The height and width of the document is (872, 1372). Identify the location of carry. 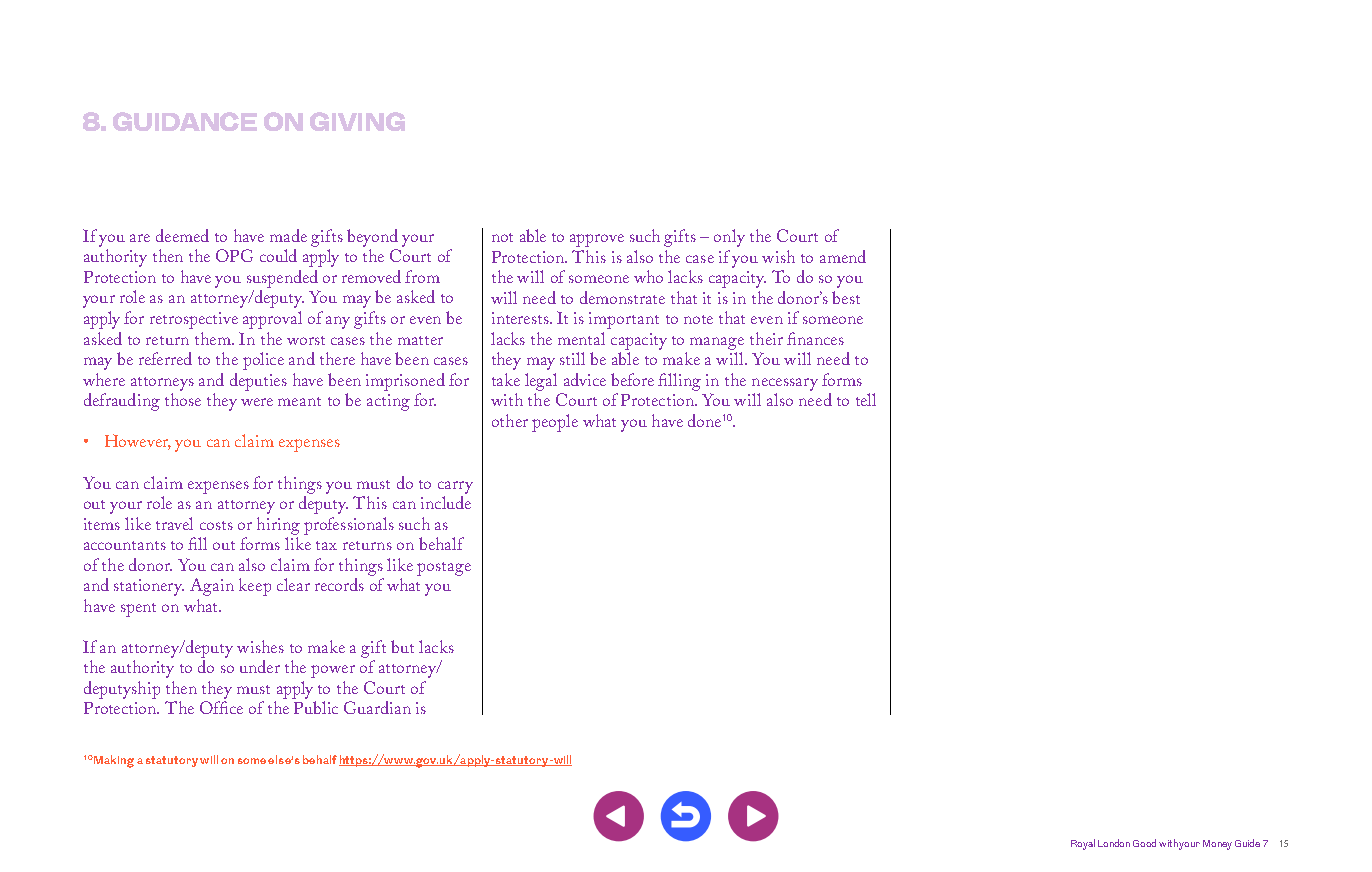
(455, 487).
